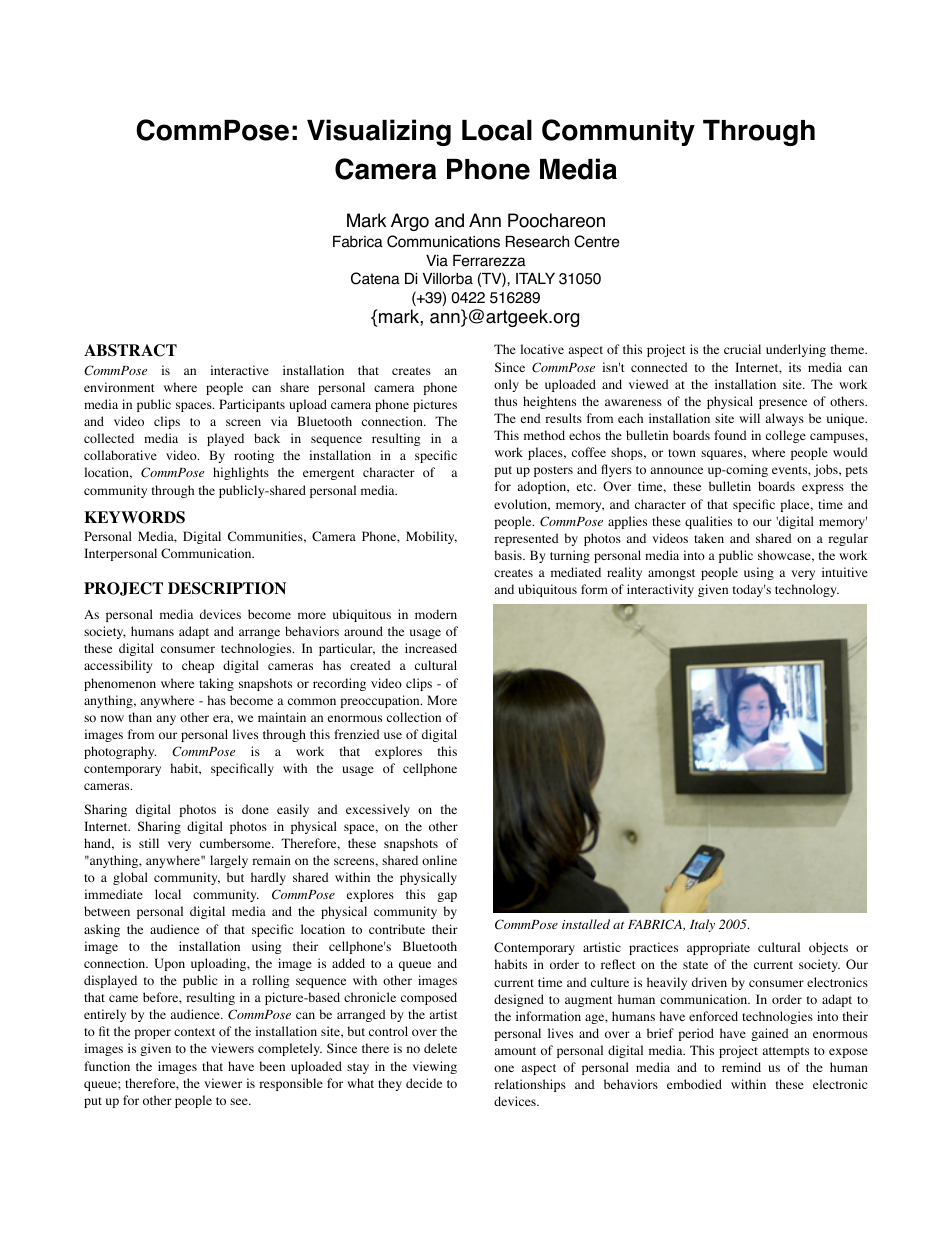 The image size is (952, 1233). Describe the element at coordinates (597, 241) in the page. I see `Centre` at that location.
